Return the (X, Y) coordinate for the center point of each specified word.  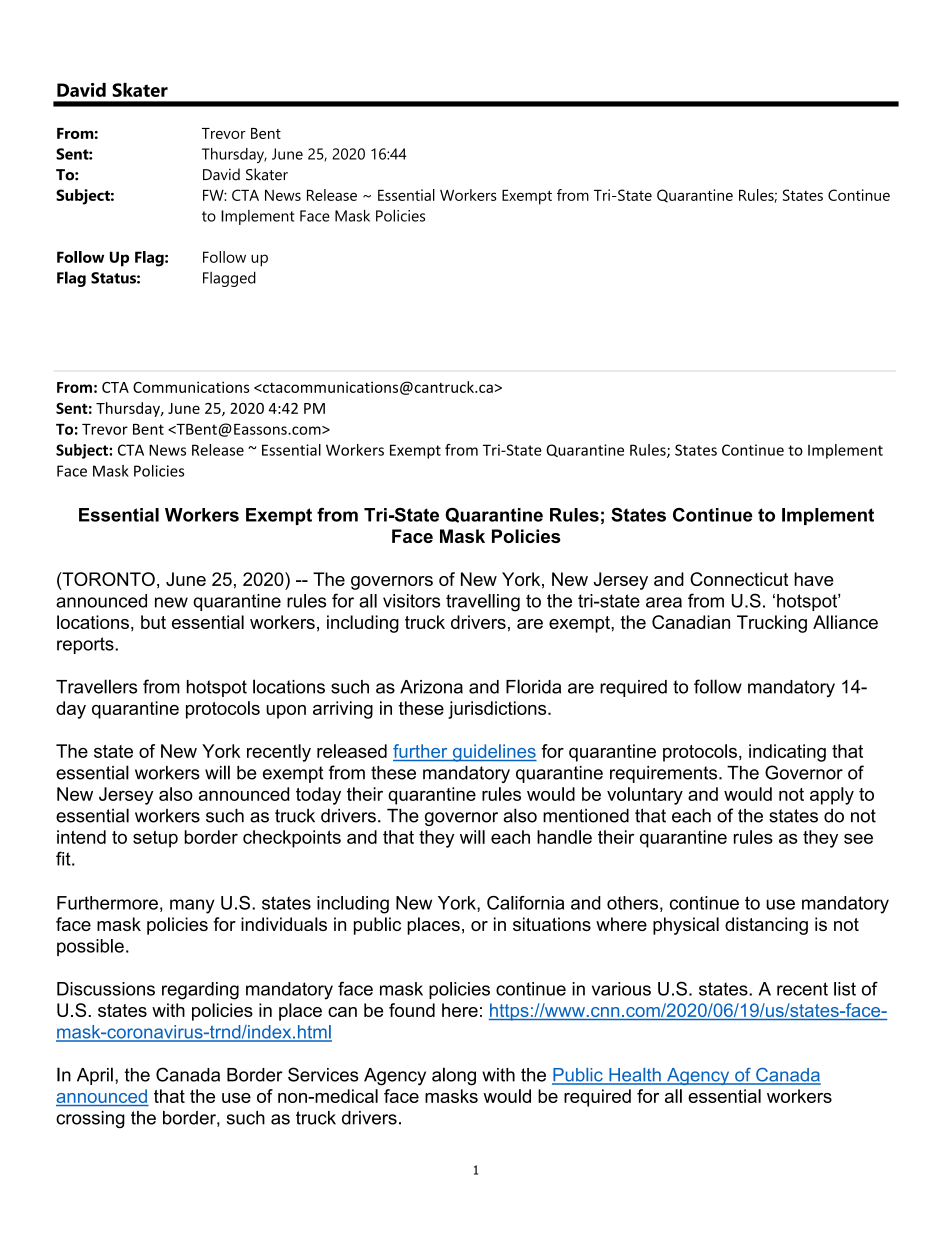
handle (564, 837)
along (454, 1076)
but (153, 622)
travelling (483, 603)
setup (155, 839)
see (858, 838)
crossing (90, 1119)
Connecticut (739, 579)
